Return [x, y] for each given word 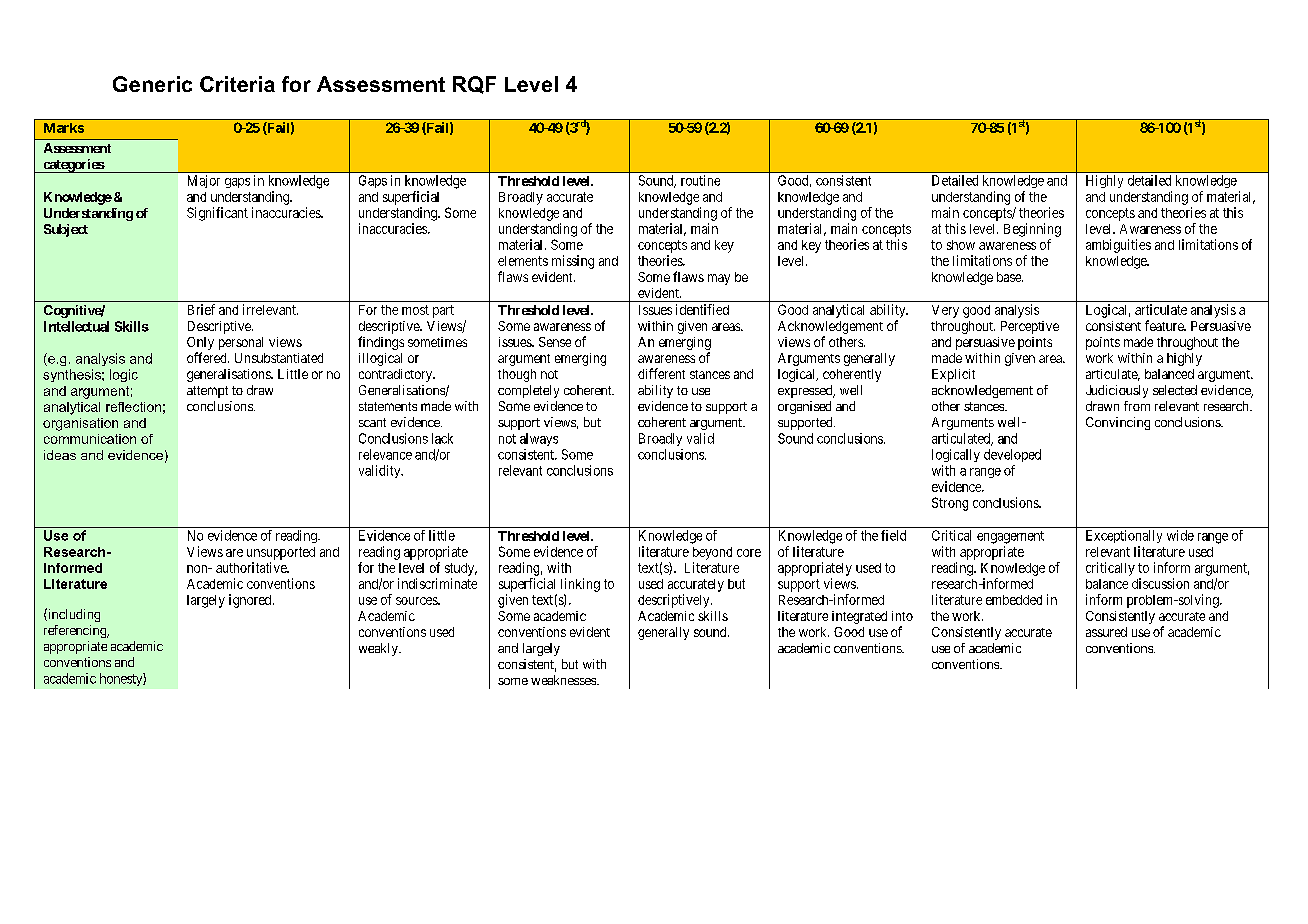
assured [1106, 632]
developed [1012, 455]
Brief [201, 309]
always [539, 439]
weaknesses [564, 680]
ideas [60, 455]
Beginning [1032, 230]
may [719, 279]
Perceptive [1030, 327]
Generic [152, 84]
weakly [379, 649]
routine [700, 180]
